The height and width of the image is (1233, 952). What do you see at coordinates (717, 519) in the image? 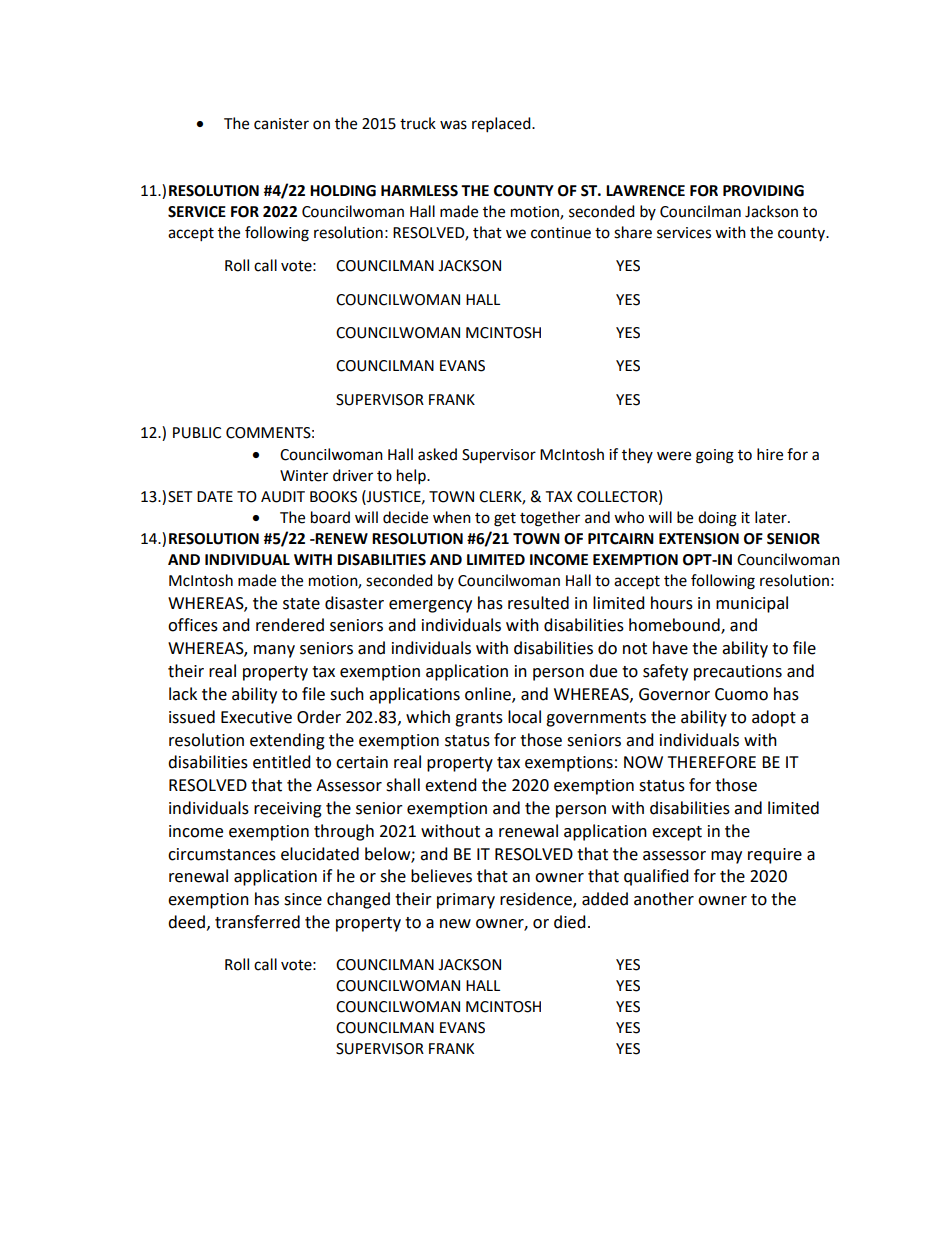
I see `doing` at bounding box center [717, 519].
